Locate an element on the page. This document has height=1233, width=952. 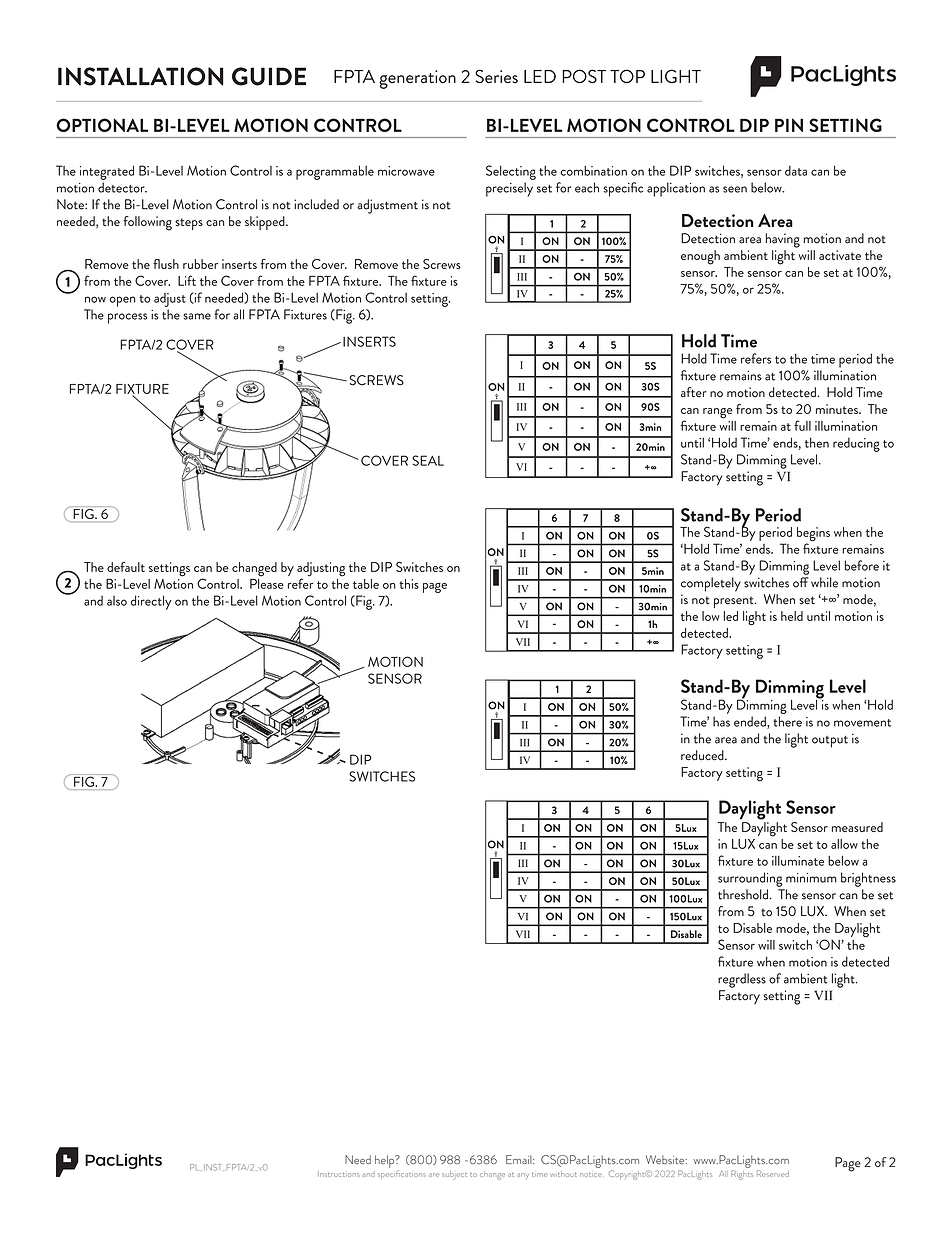
OPTIONAL is located at coordinates (102, 125).
